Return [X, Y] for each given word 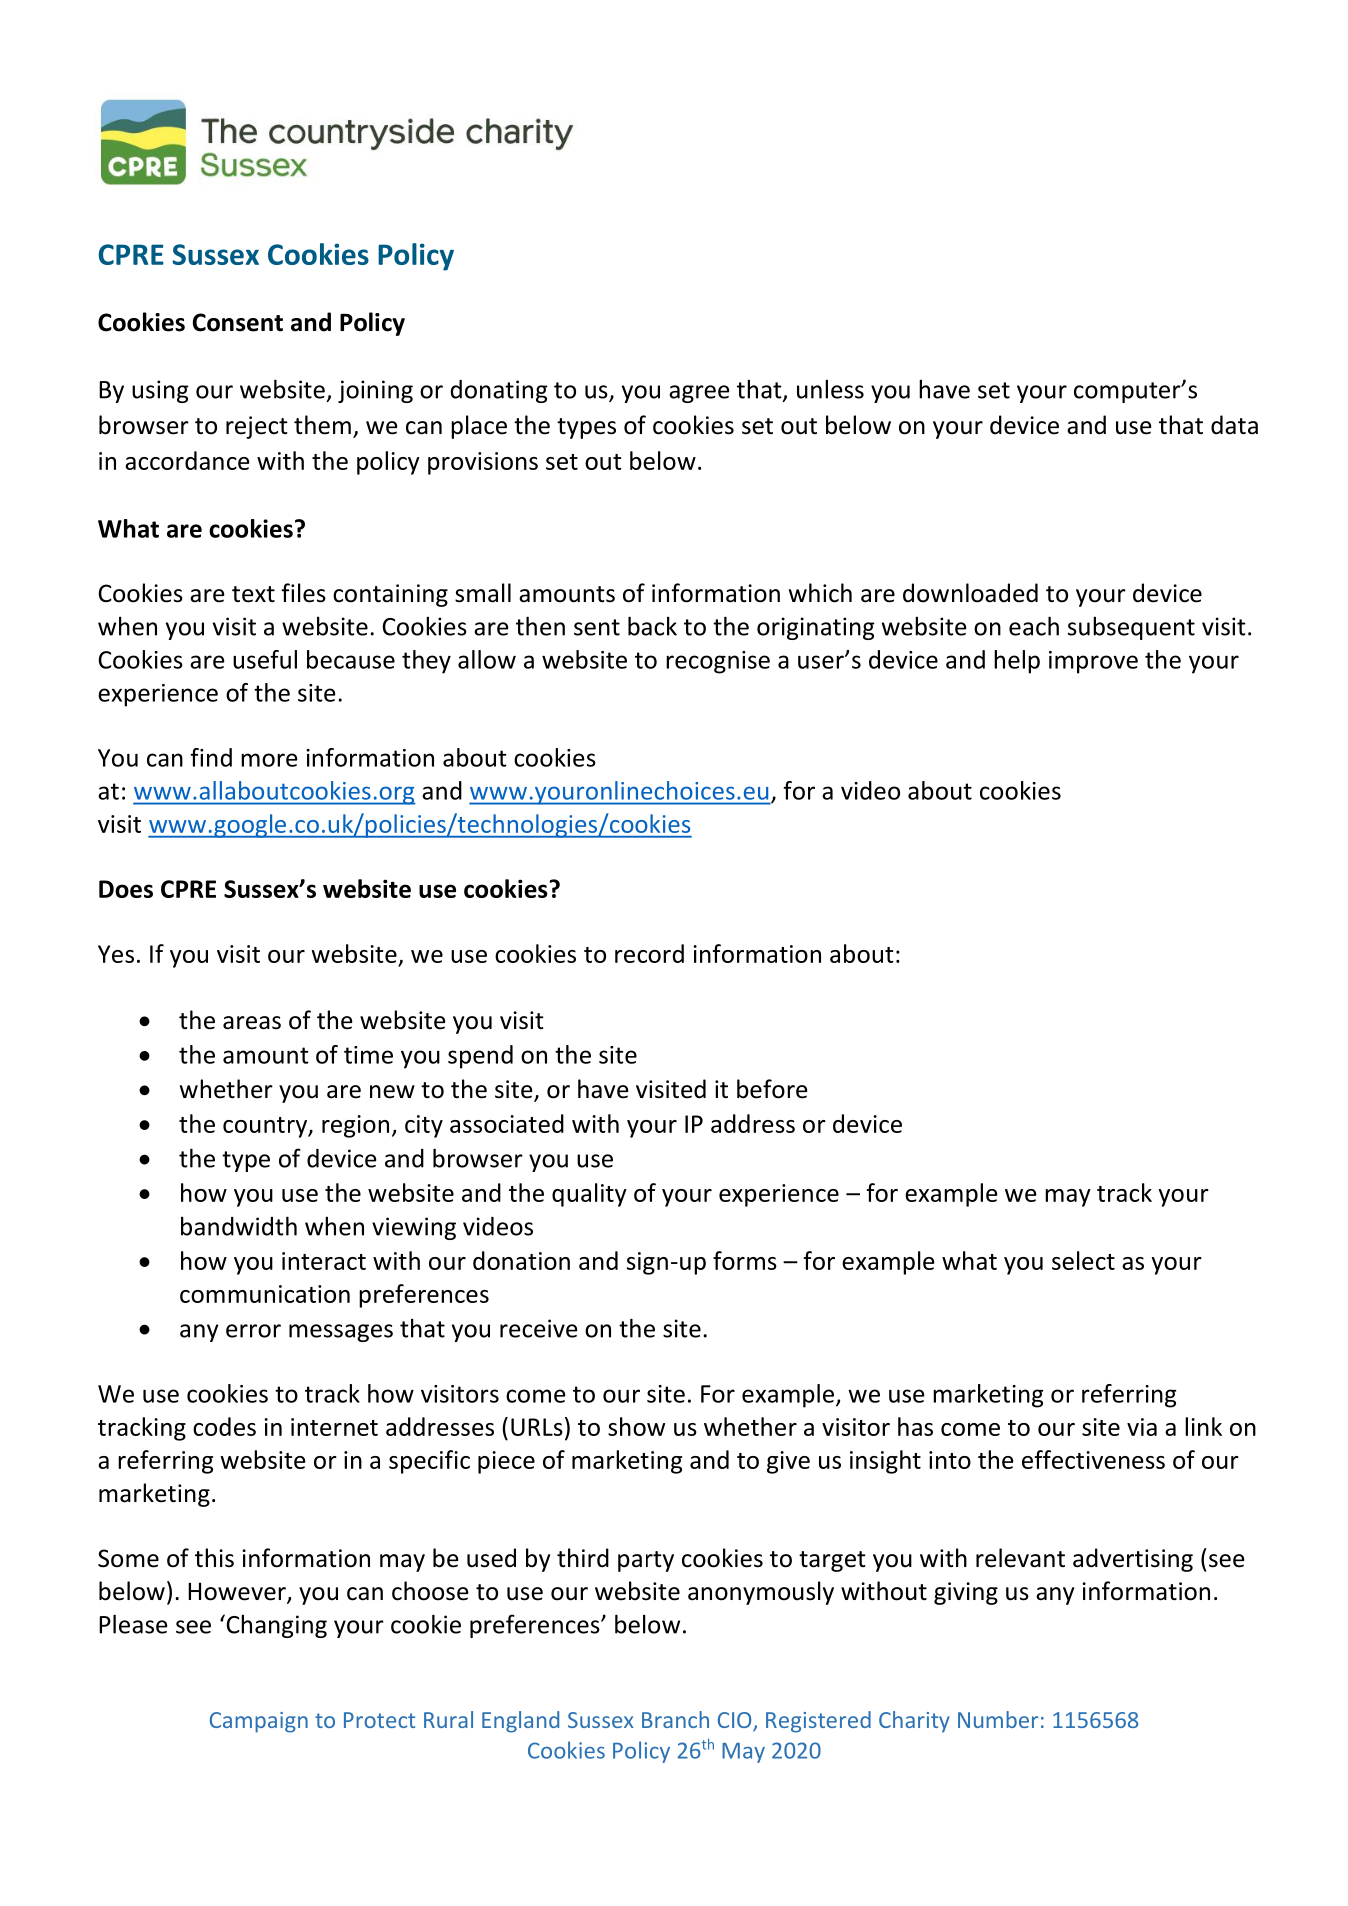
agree [699, 394]
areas [252, 1023]
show [636, 1426]
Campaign [259, 1722]
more [269, 760]
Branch [675, 1719]
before [772, 1089]
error [253, 1331]
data [1234, 425]
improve [1093, 662]
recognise [718, 662]
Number [998, 1719]
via [1142, 1427]
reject [257, 427]
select [1083, 1260]
